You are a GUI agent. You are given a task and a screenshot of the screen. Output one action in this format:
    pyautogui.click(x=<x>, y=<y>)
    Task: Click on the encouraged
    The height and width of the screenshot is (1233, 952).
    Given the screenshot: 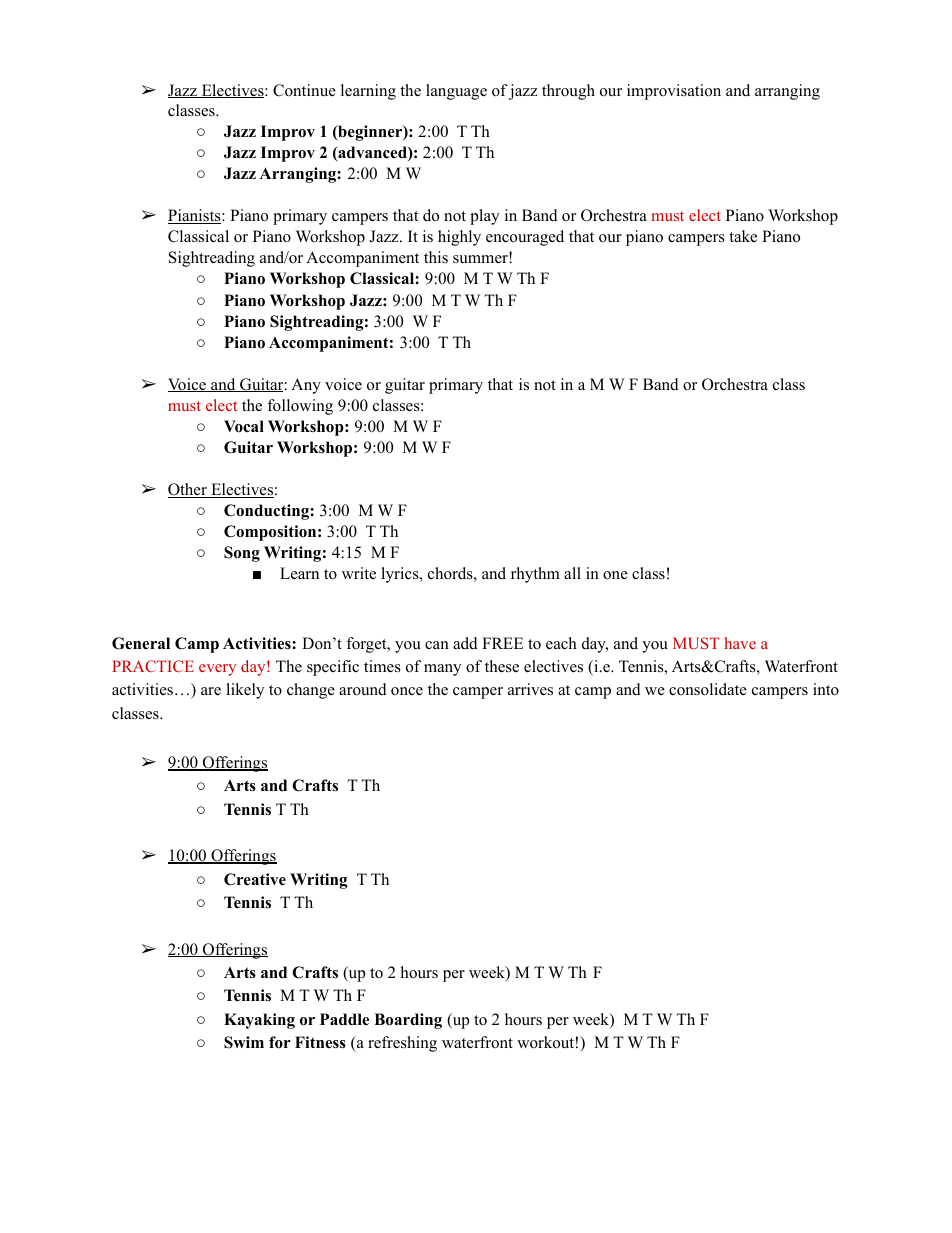 What is the action you would take?
    pyautogui.click(x=525, y=238)
